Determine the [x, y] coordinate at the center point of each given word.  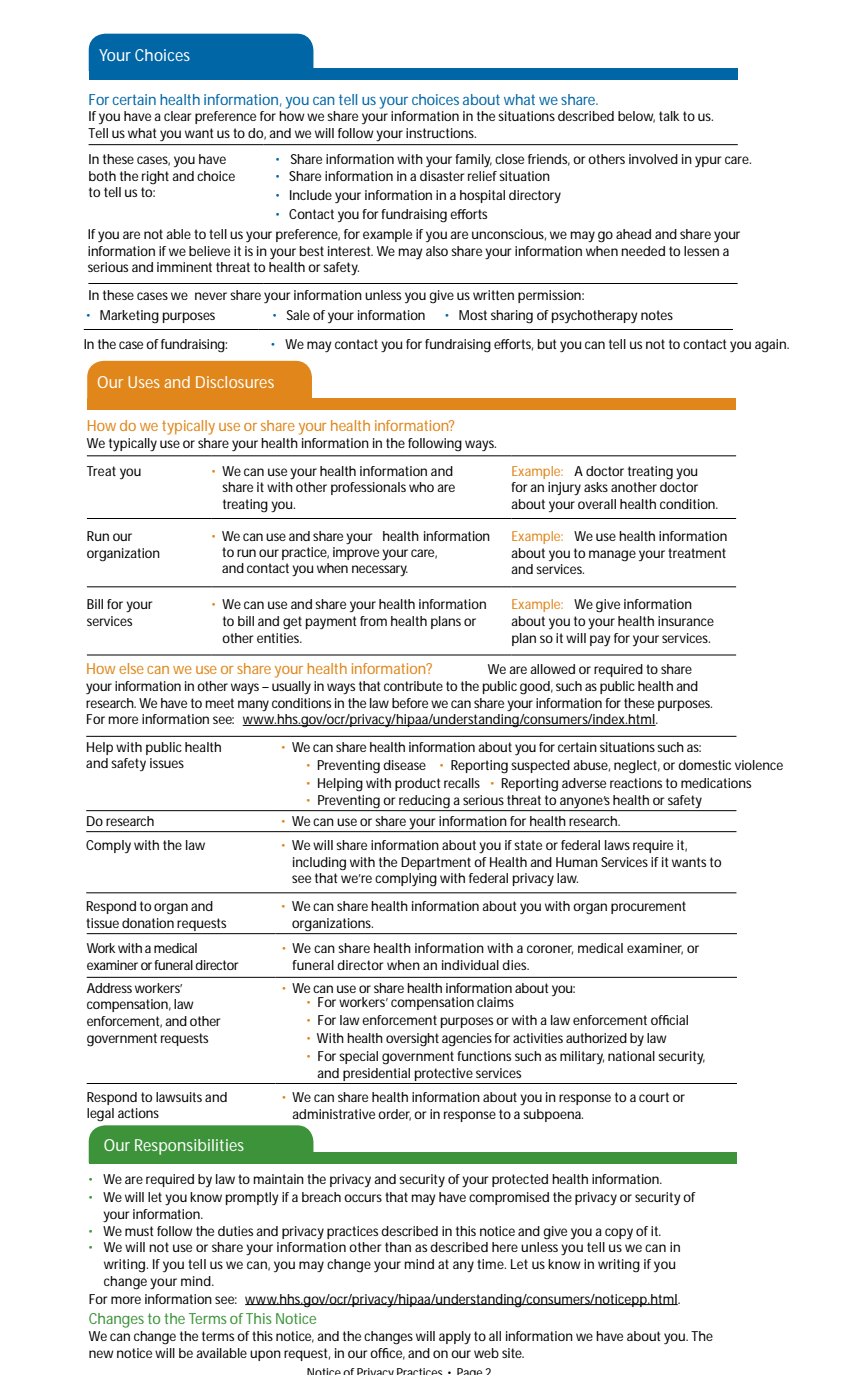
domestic [704, 765]
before [410, 703]
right [155, 178]
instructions [441, 133]
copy [619, 1233]
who [421, 487]
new [101, 1354]
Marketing [129, 317]
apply [455, 1337]
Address [109, 988]
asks [596, 487]
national [631, 1056]
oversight [412, 1040]
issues [167, 763]
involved [653, 159]
